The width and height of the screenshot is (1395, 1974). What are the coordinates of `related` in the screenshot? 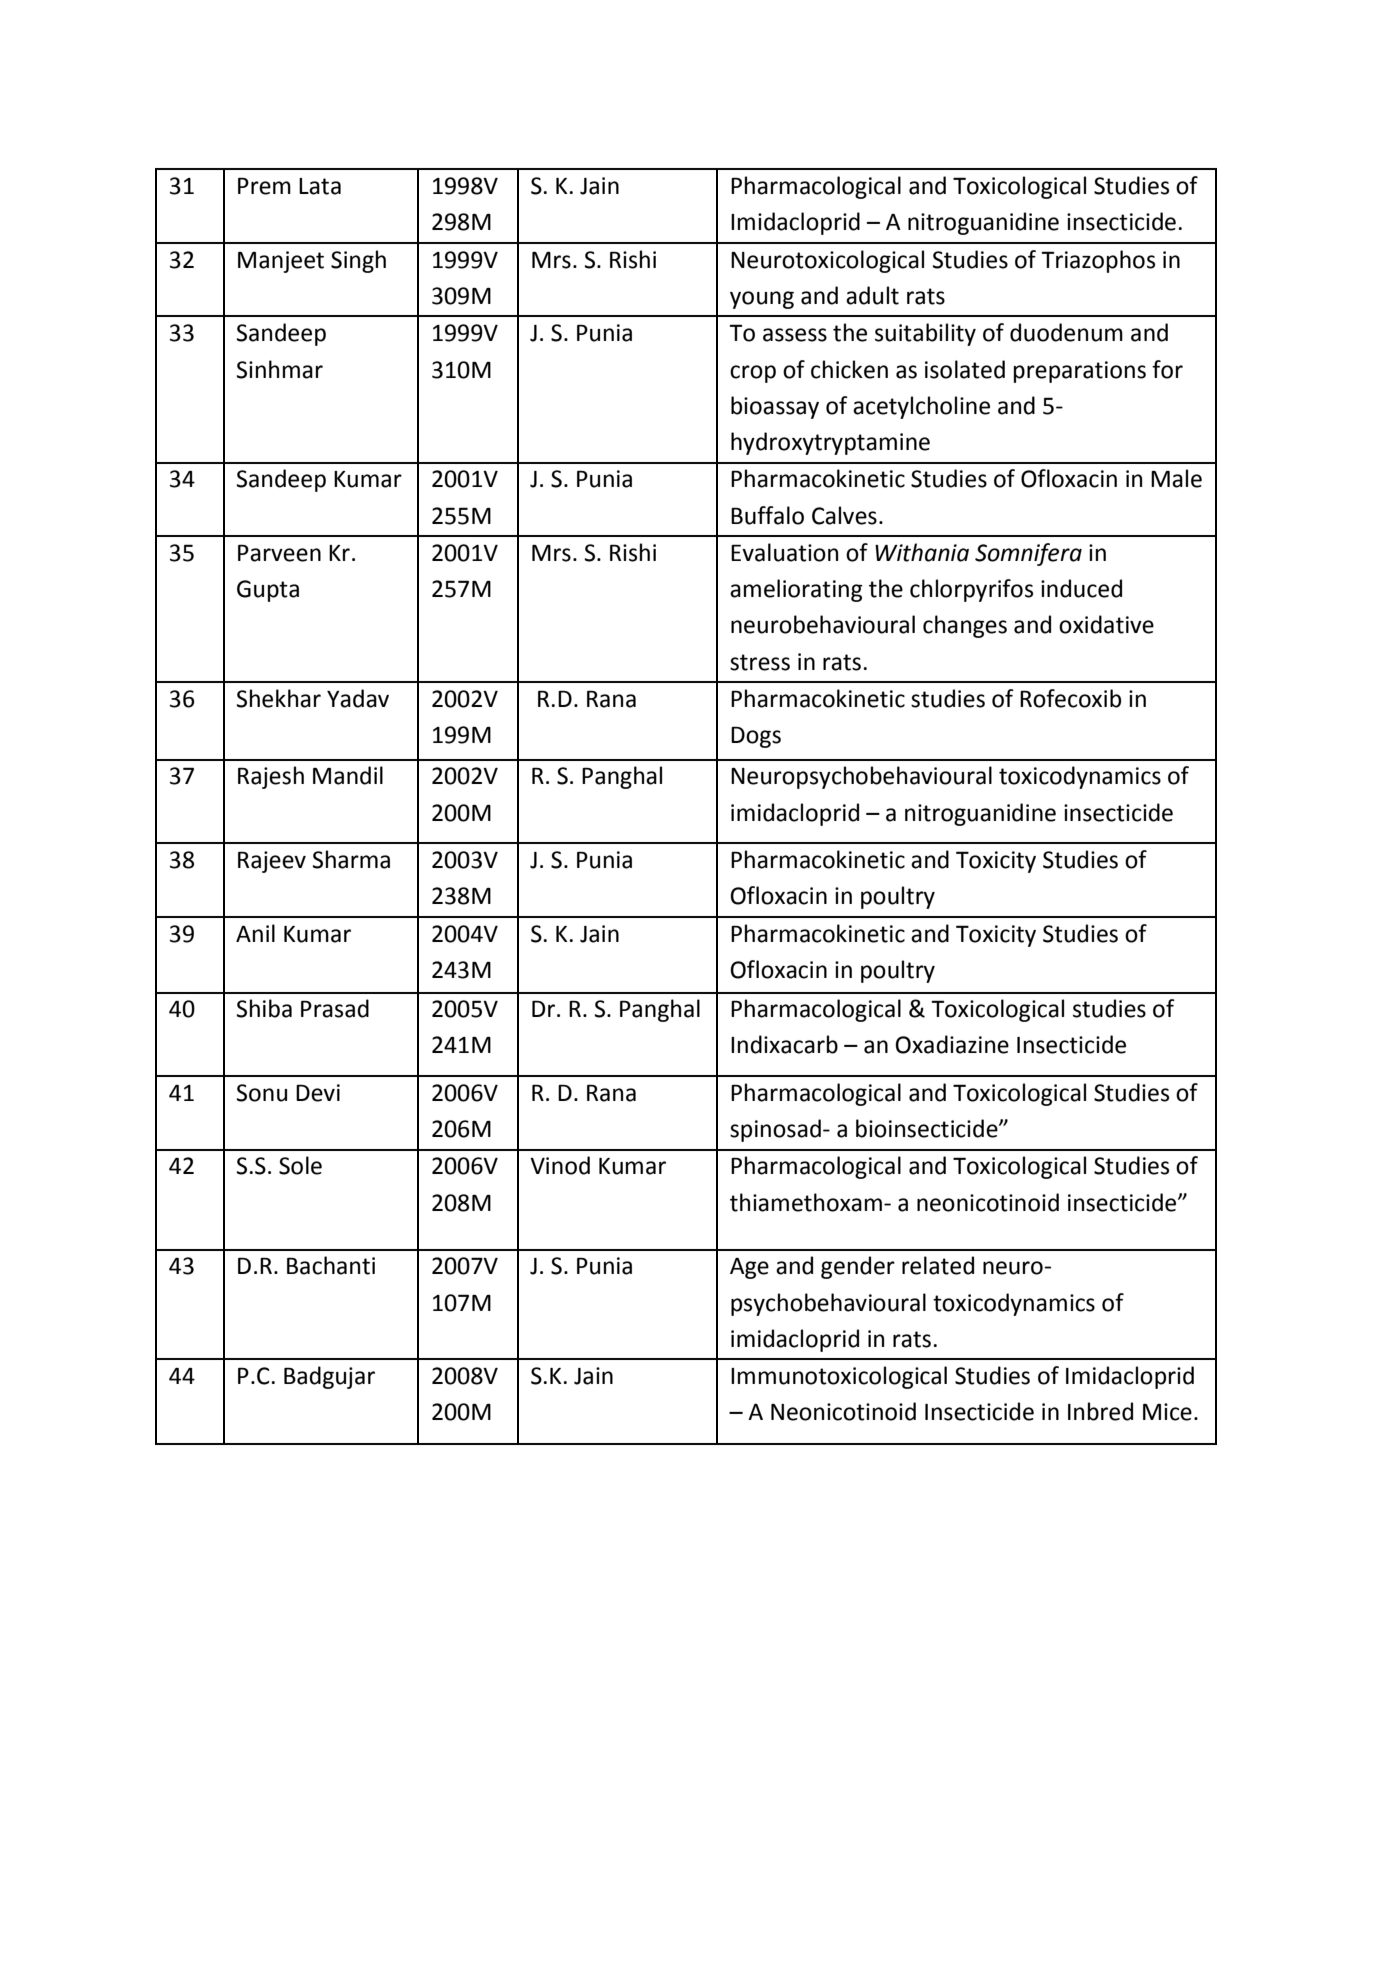 It's located at (938, 1265).
